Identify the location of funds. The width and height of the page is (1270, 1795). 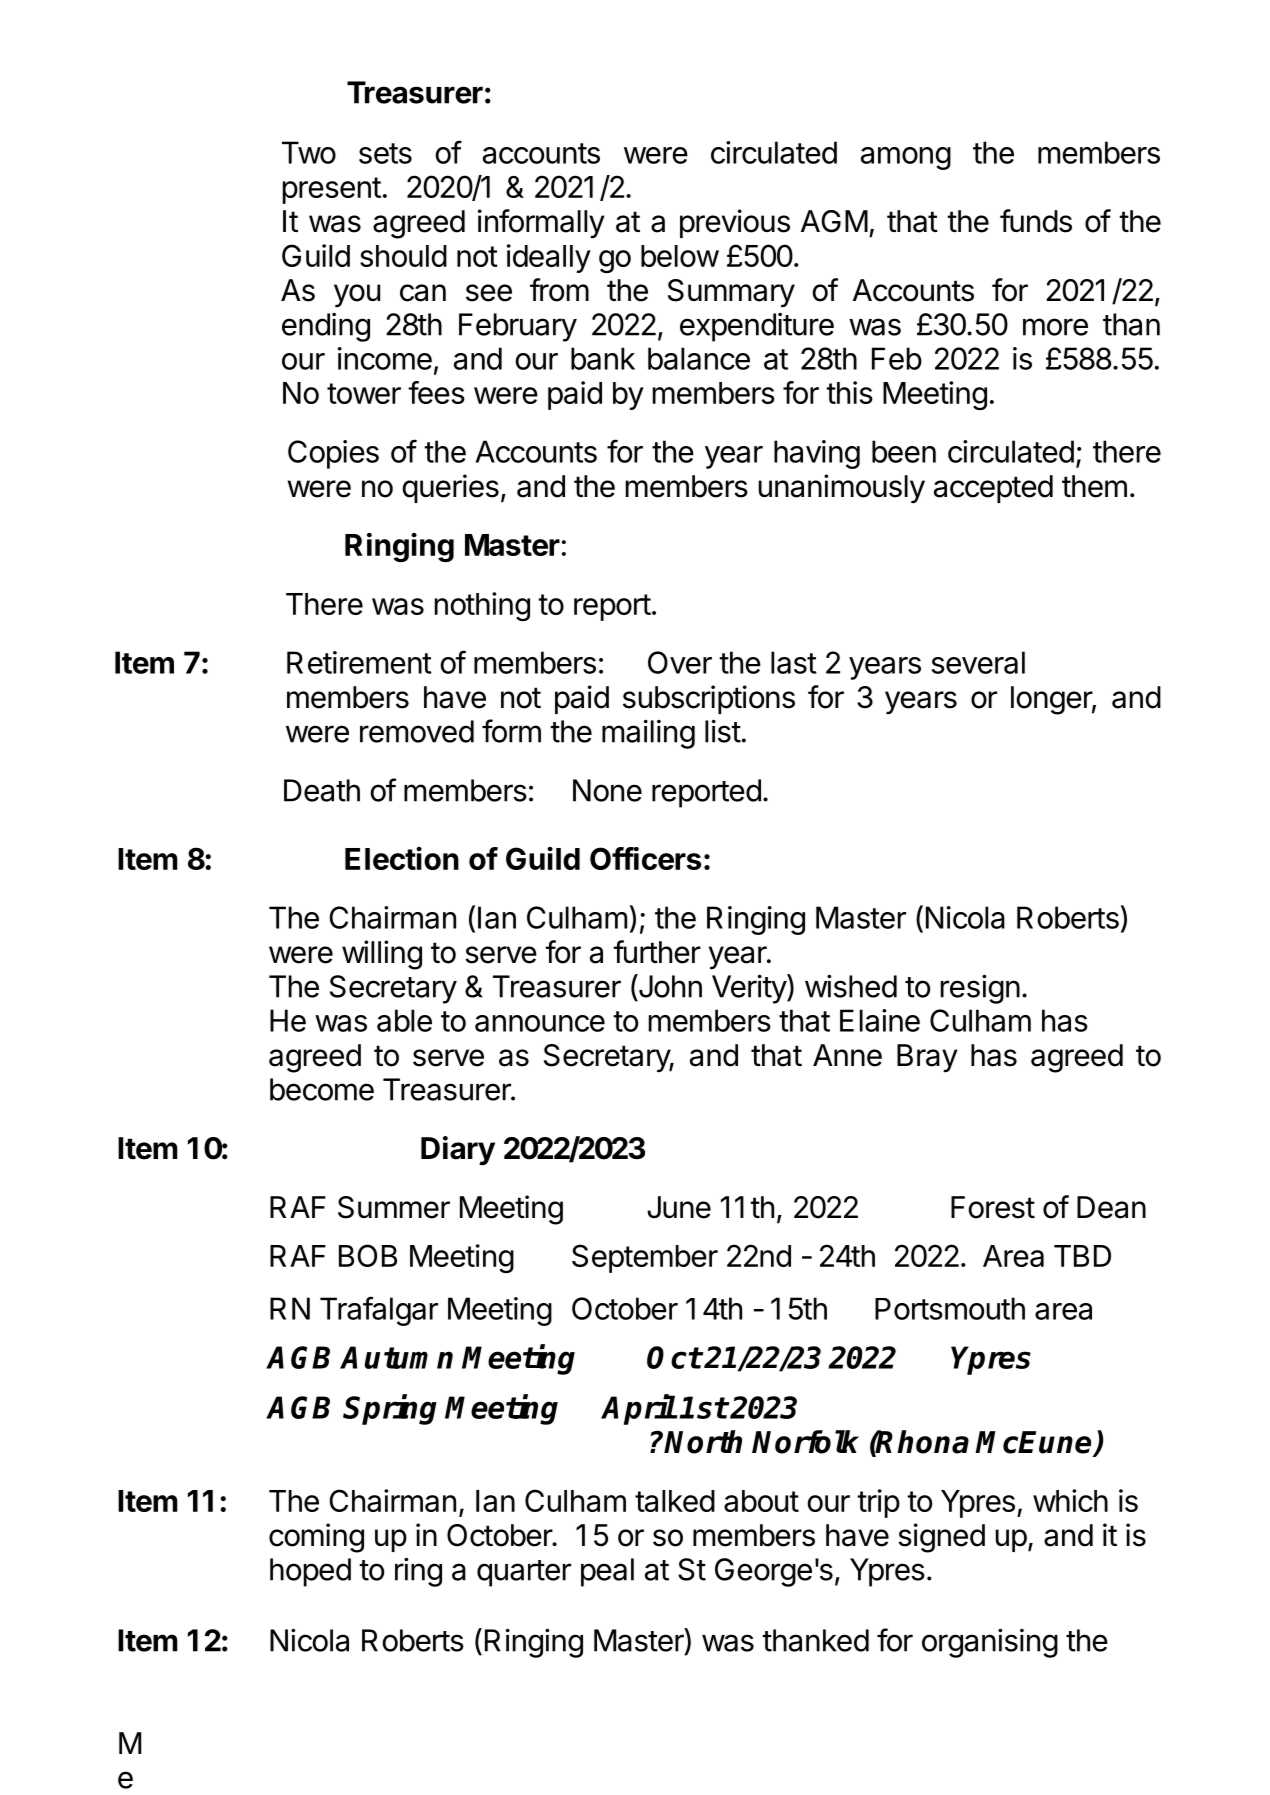
(1036, 221).
